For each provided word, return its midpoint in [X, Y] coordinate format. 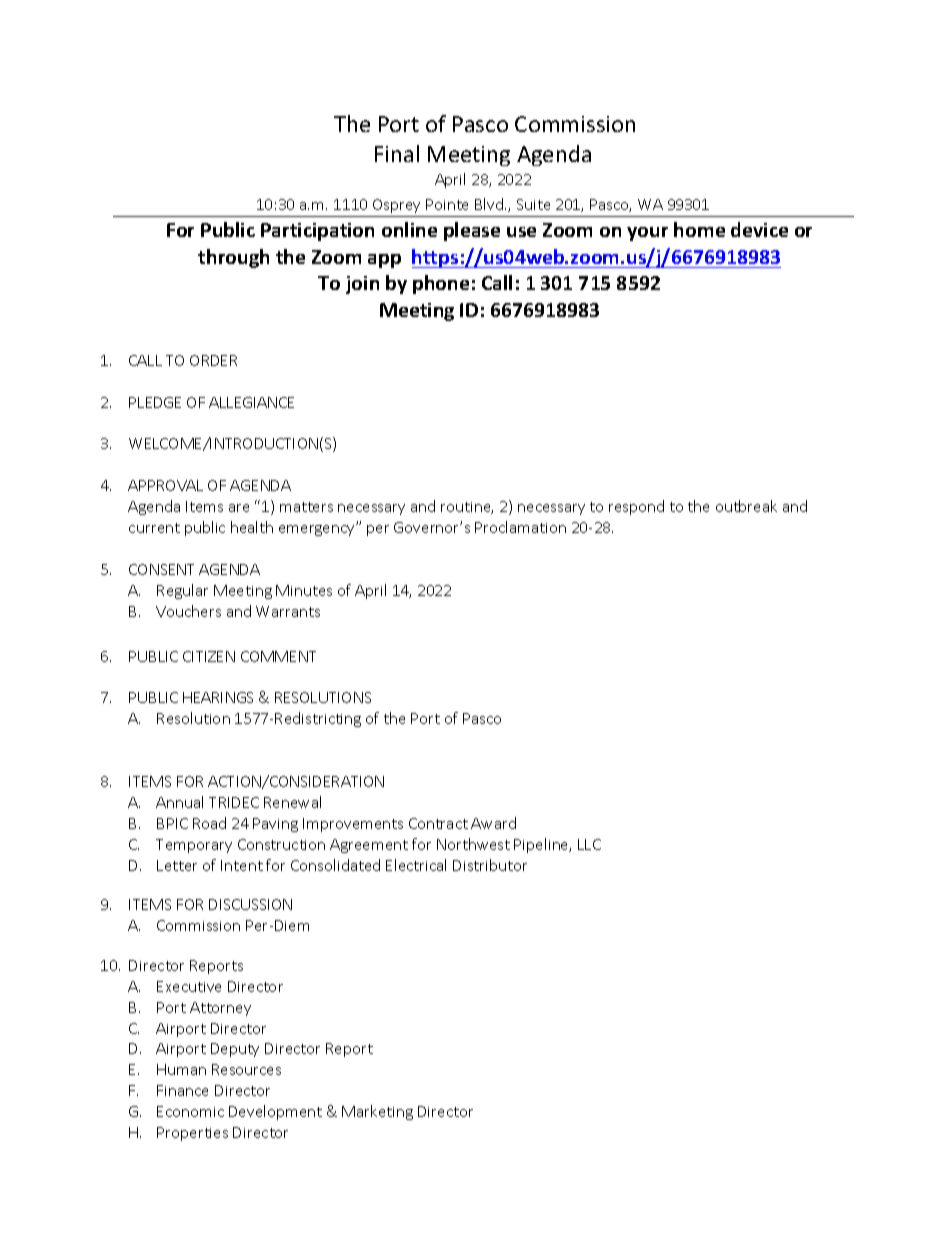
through [233, 258]
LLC [589, 844]
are [239, 508]
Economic [190, 1111]
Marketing [377, 1112]
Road [209, 823]
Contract [438, 823]
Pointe [447, 204]
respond [636, 507]
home [699, 229]
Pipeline [542, 845]
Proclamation [520, 527]
